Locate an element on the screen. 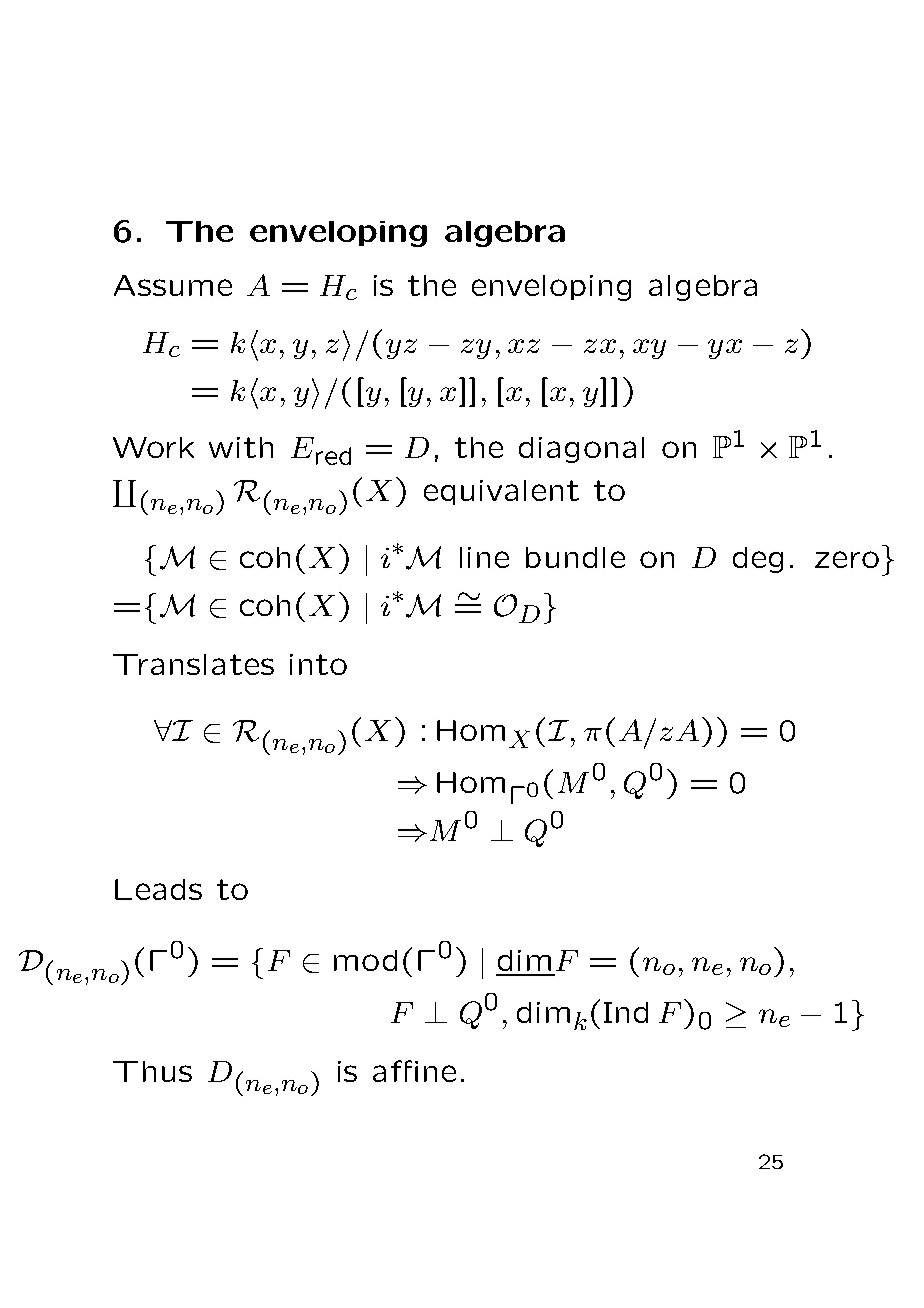 The height and width of the screenshot is (1308, 924). into is located at coordinates (318, 664).
